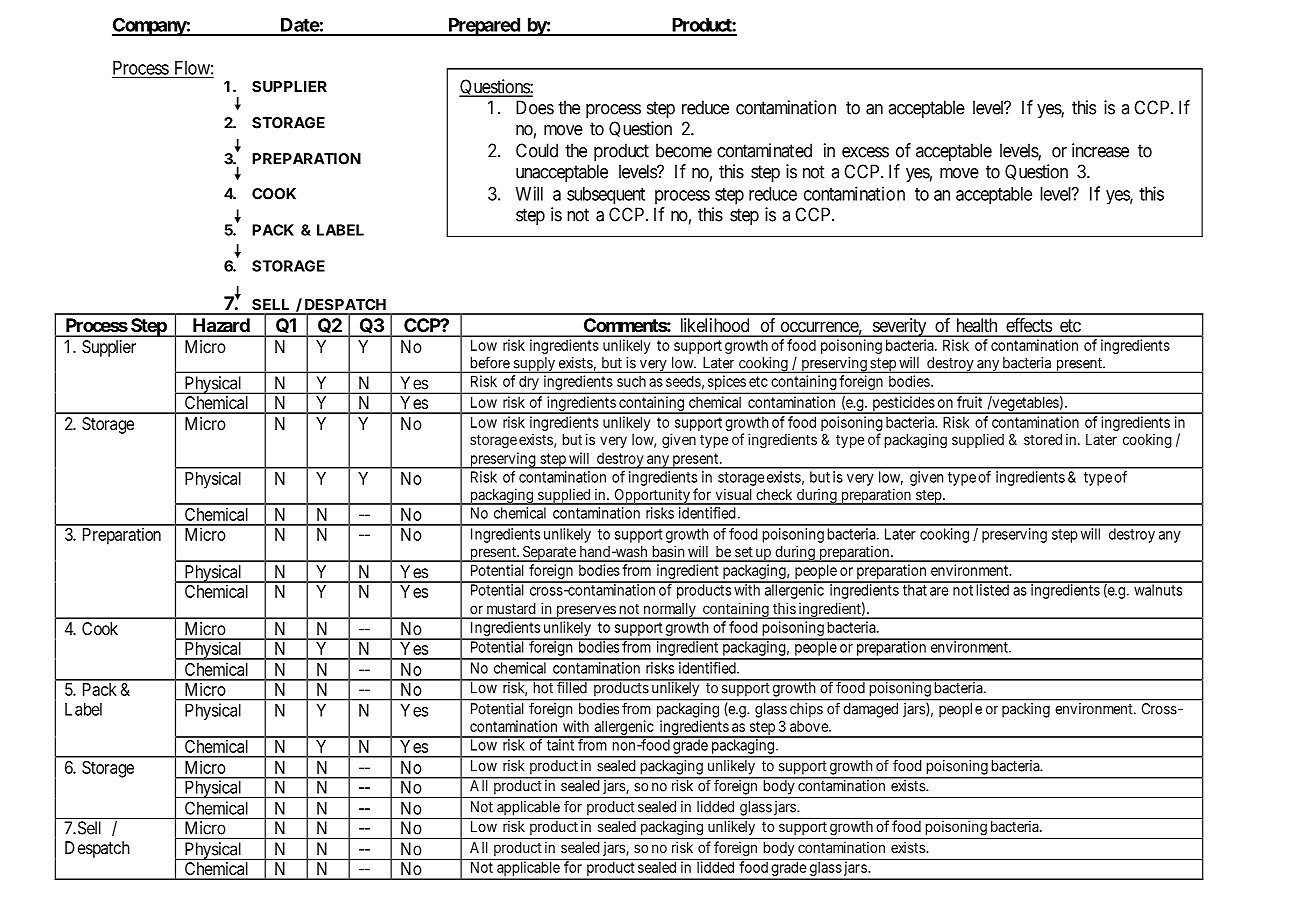 The width and height of the screenshot is (1307, 924). What do you see at coordinates (484, 27) in the screenshot?
I see `Prepared` at bounding box center [484, 27].
